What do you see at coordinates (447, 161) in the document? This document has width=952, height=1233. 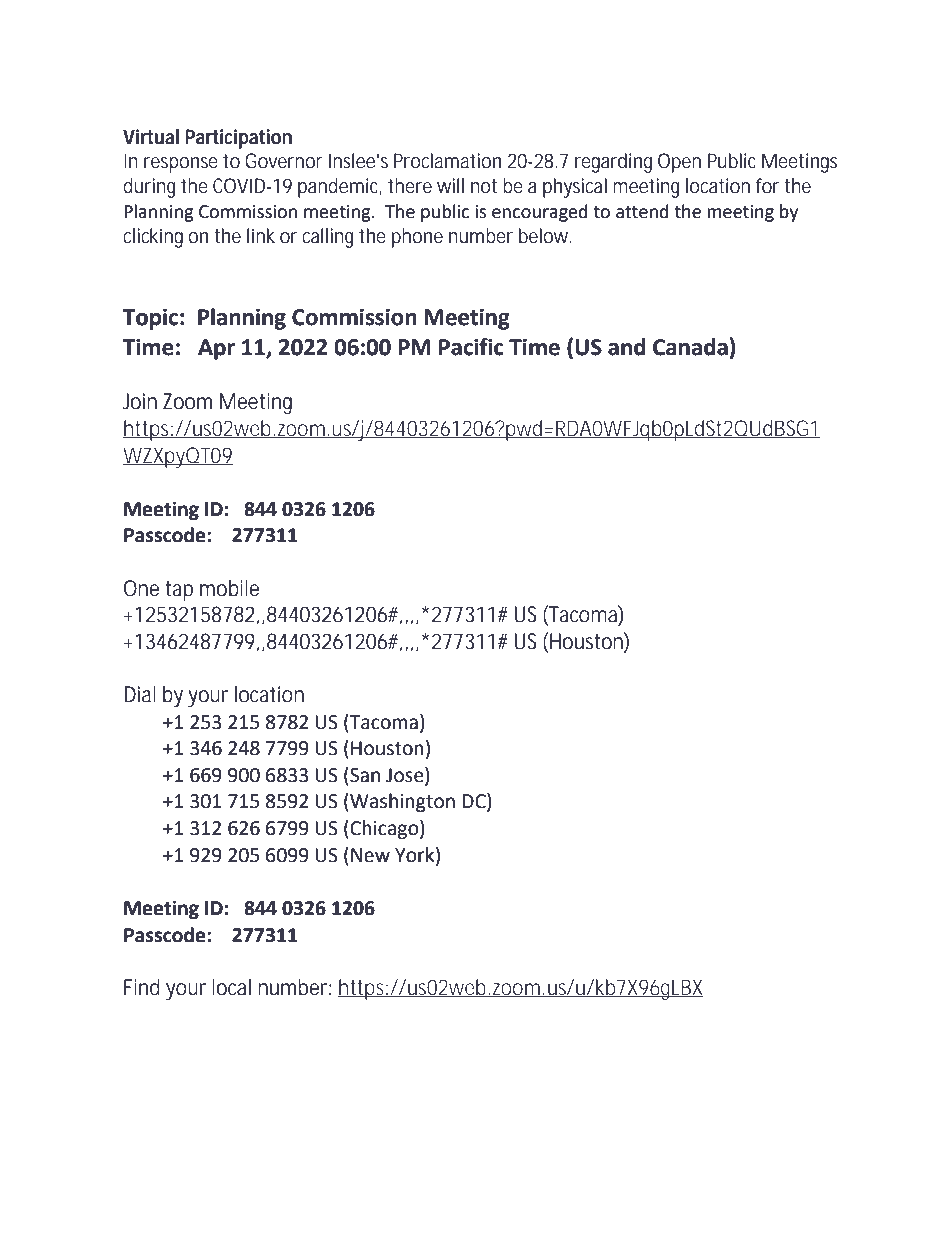 I see `Proclamation` at bounding box center [447, 161].
